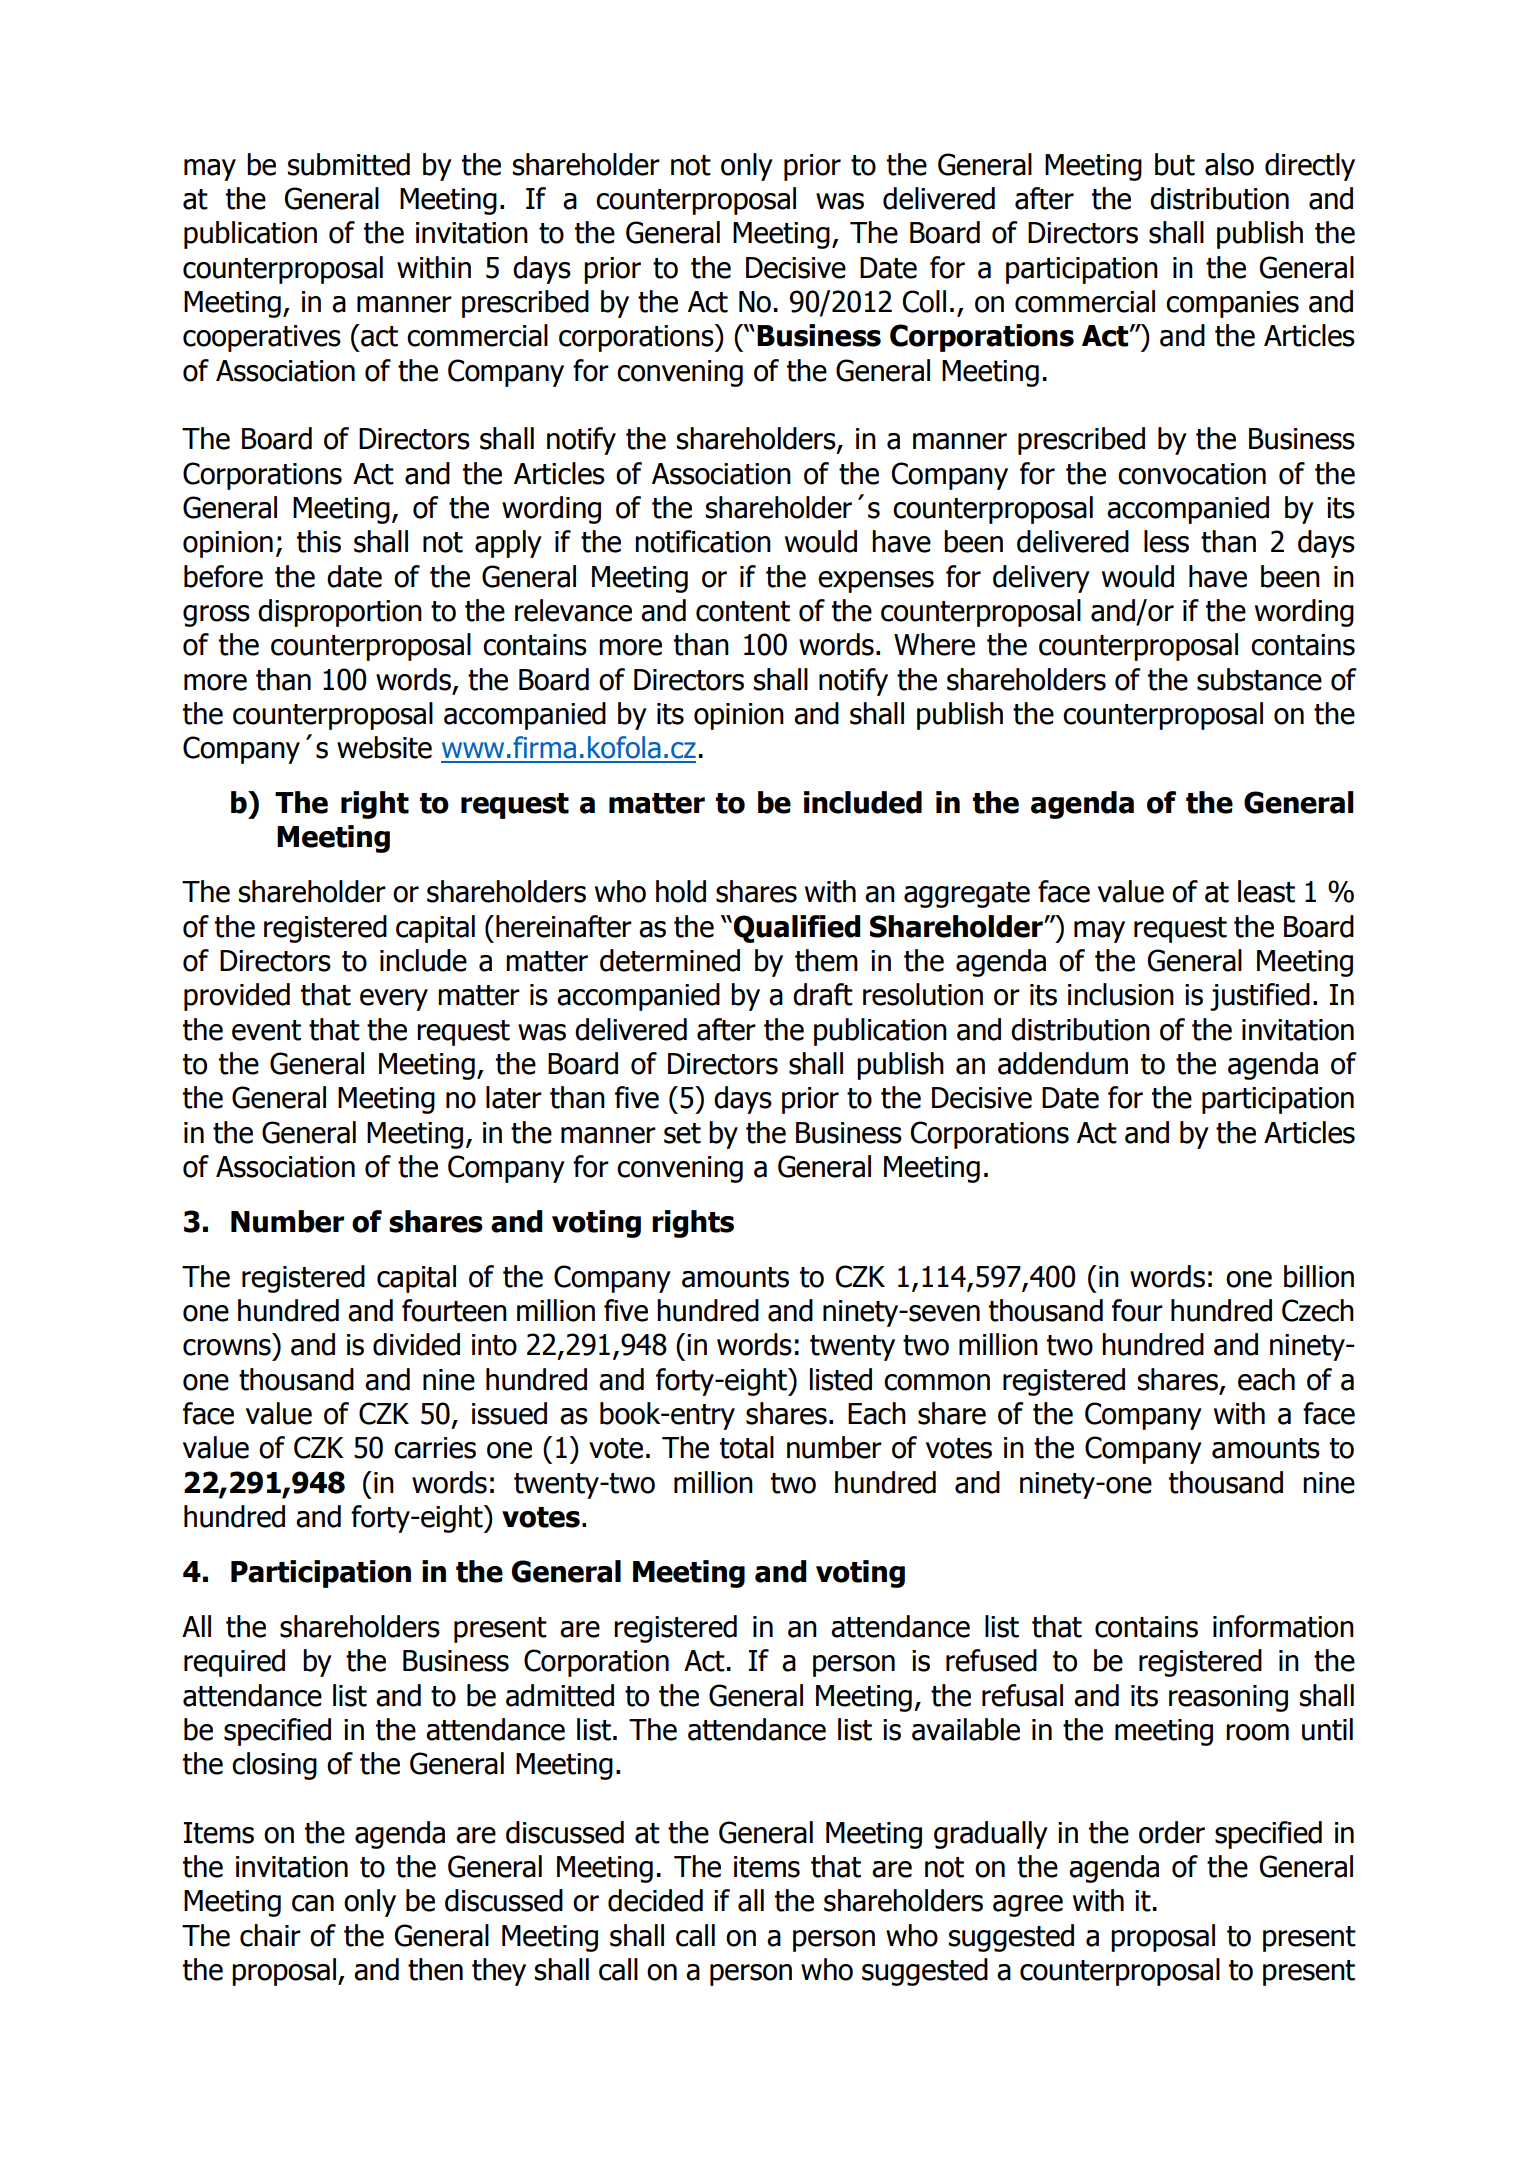 The height and width of the page is (2175, 1538). Describe the element at coordinates (1229, 164) in the page. I see `also` at that location.
